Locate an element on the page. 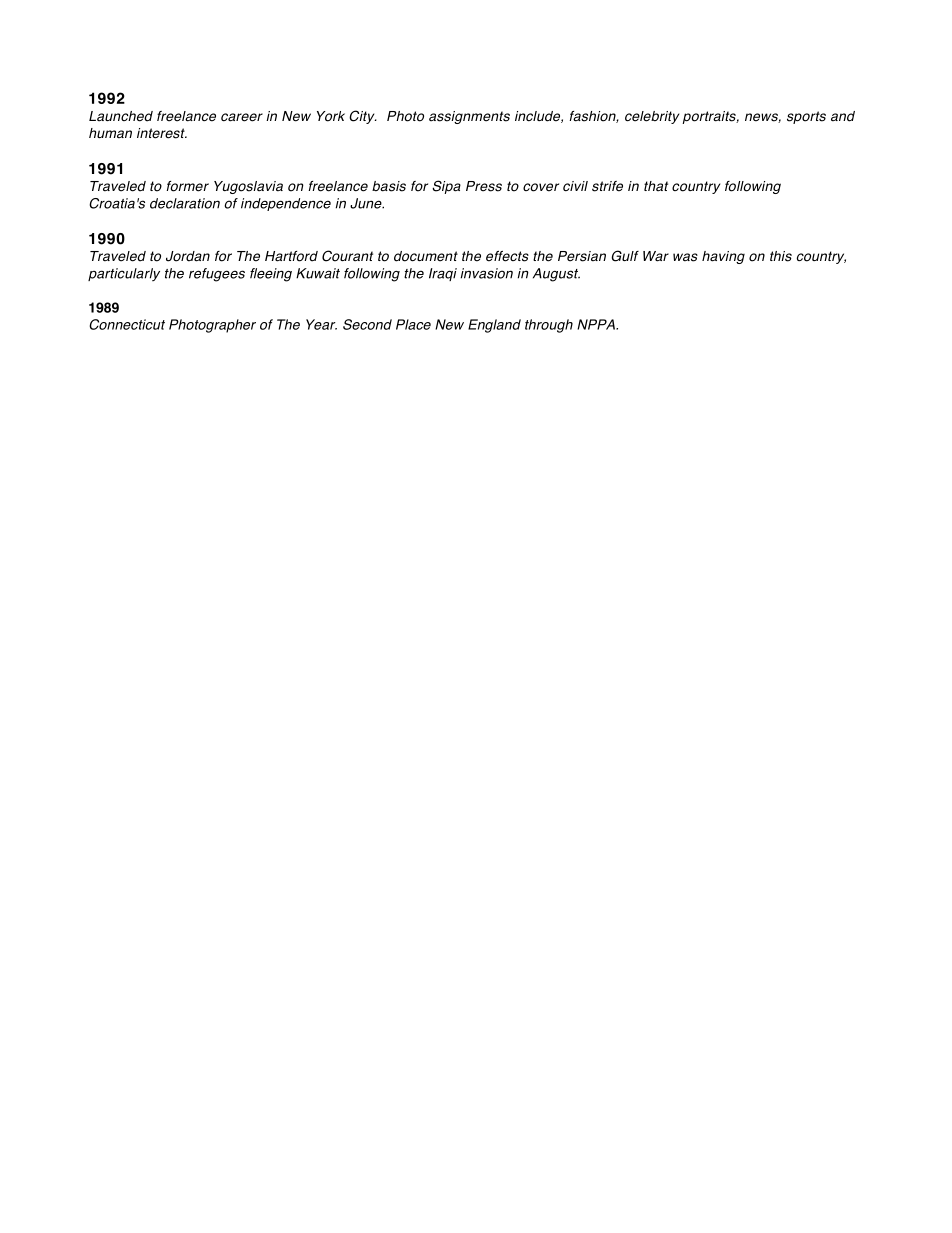 This page has height=1233, width=952. Place is located at coordinates (413, 324).
